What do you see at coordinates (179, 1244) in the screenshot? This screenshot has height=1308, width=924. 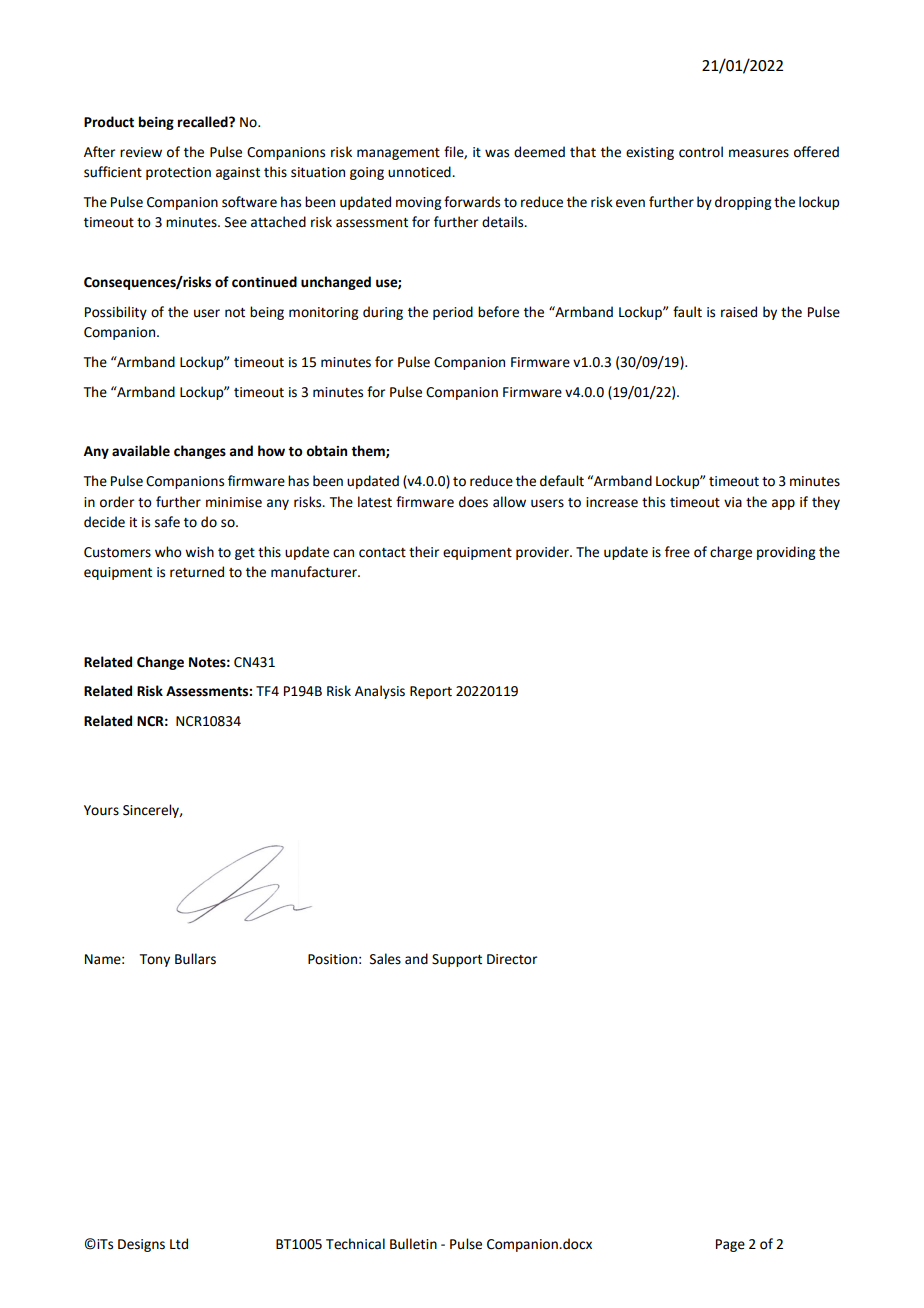 I see `Ltd` at bounding box center [179, 1244].
